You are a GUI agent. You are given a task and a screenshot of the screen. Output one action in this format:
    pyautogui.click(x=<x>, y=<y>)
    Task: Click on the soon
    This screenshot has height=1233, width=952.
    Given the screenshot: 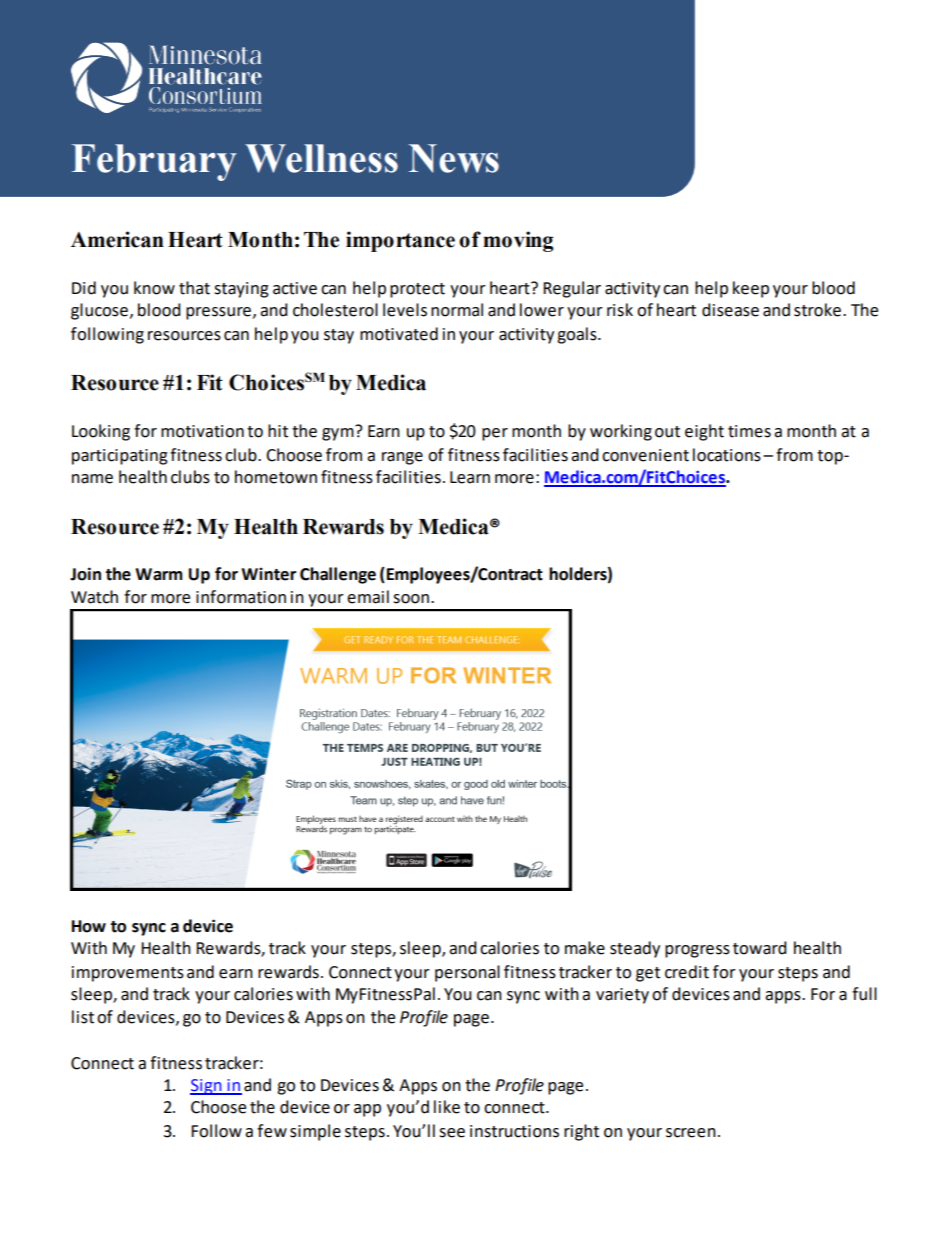 What is the action you would take?
    pyautogui.click(x=412, y=599)
